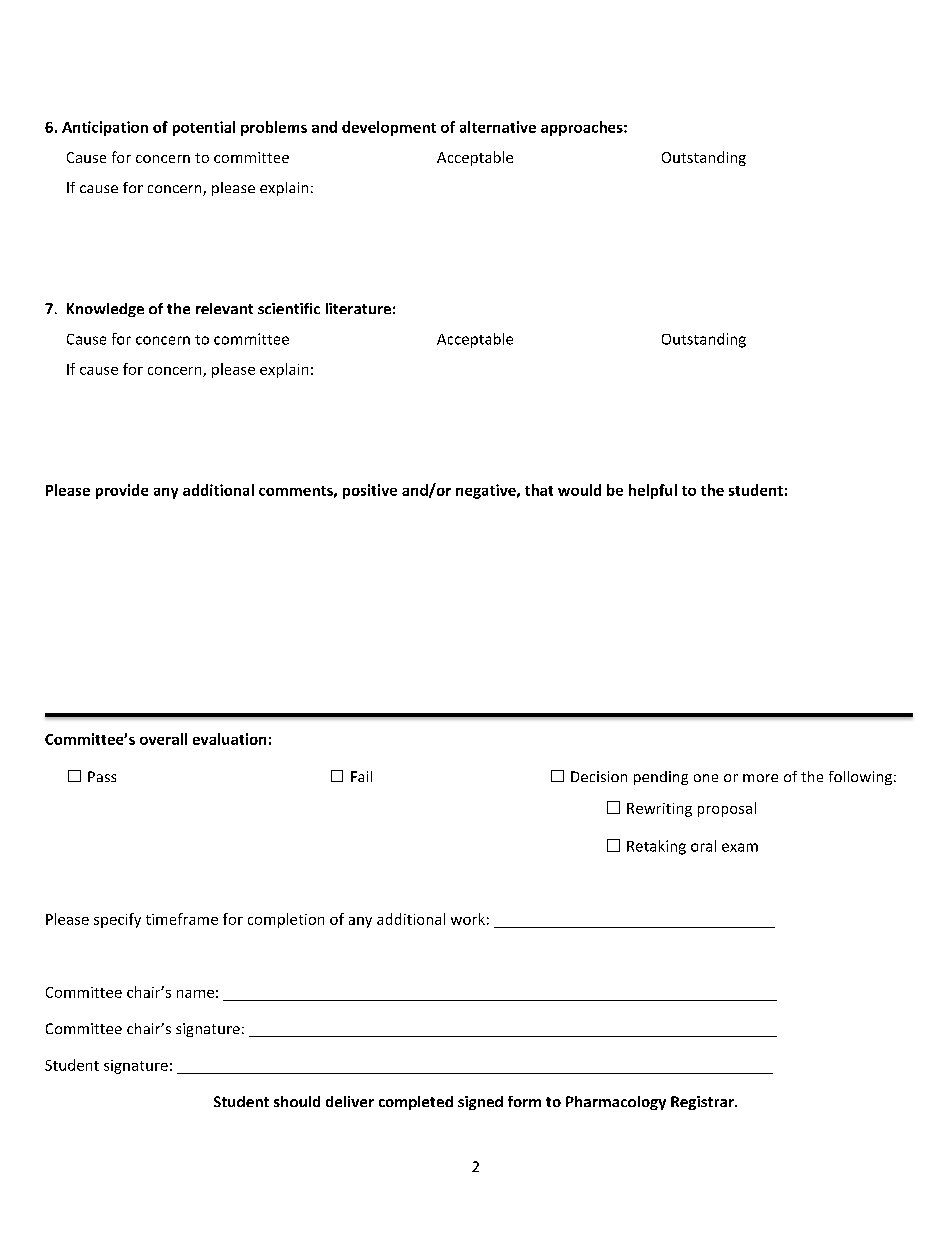  I want to click on alternative, so click(498, 127).
